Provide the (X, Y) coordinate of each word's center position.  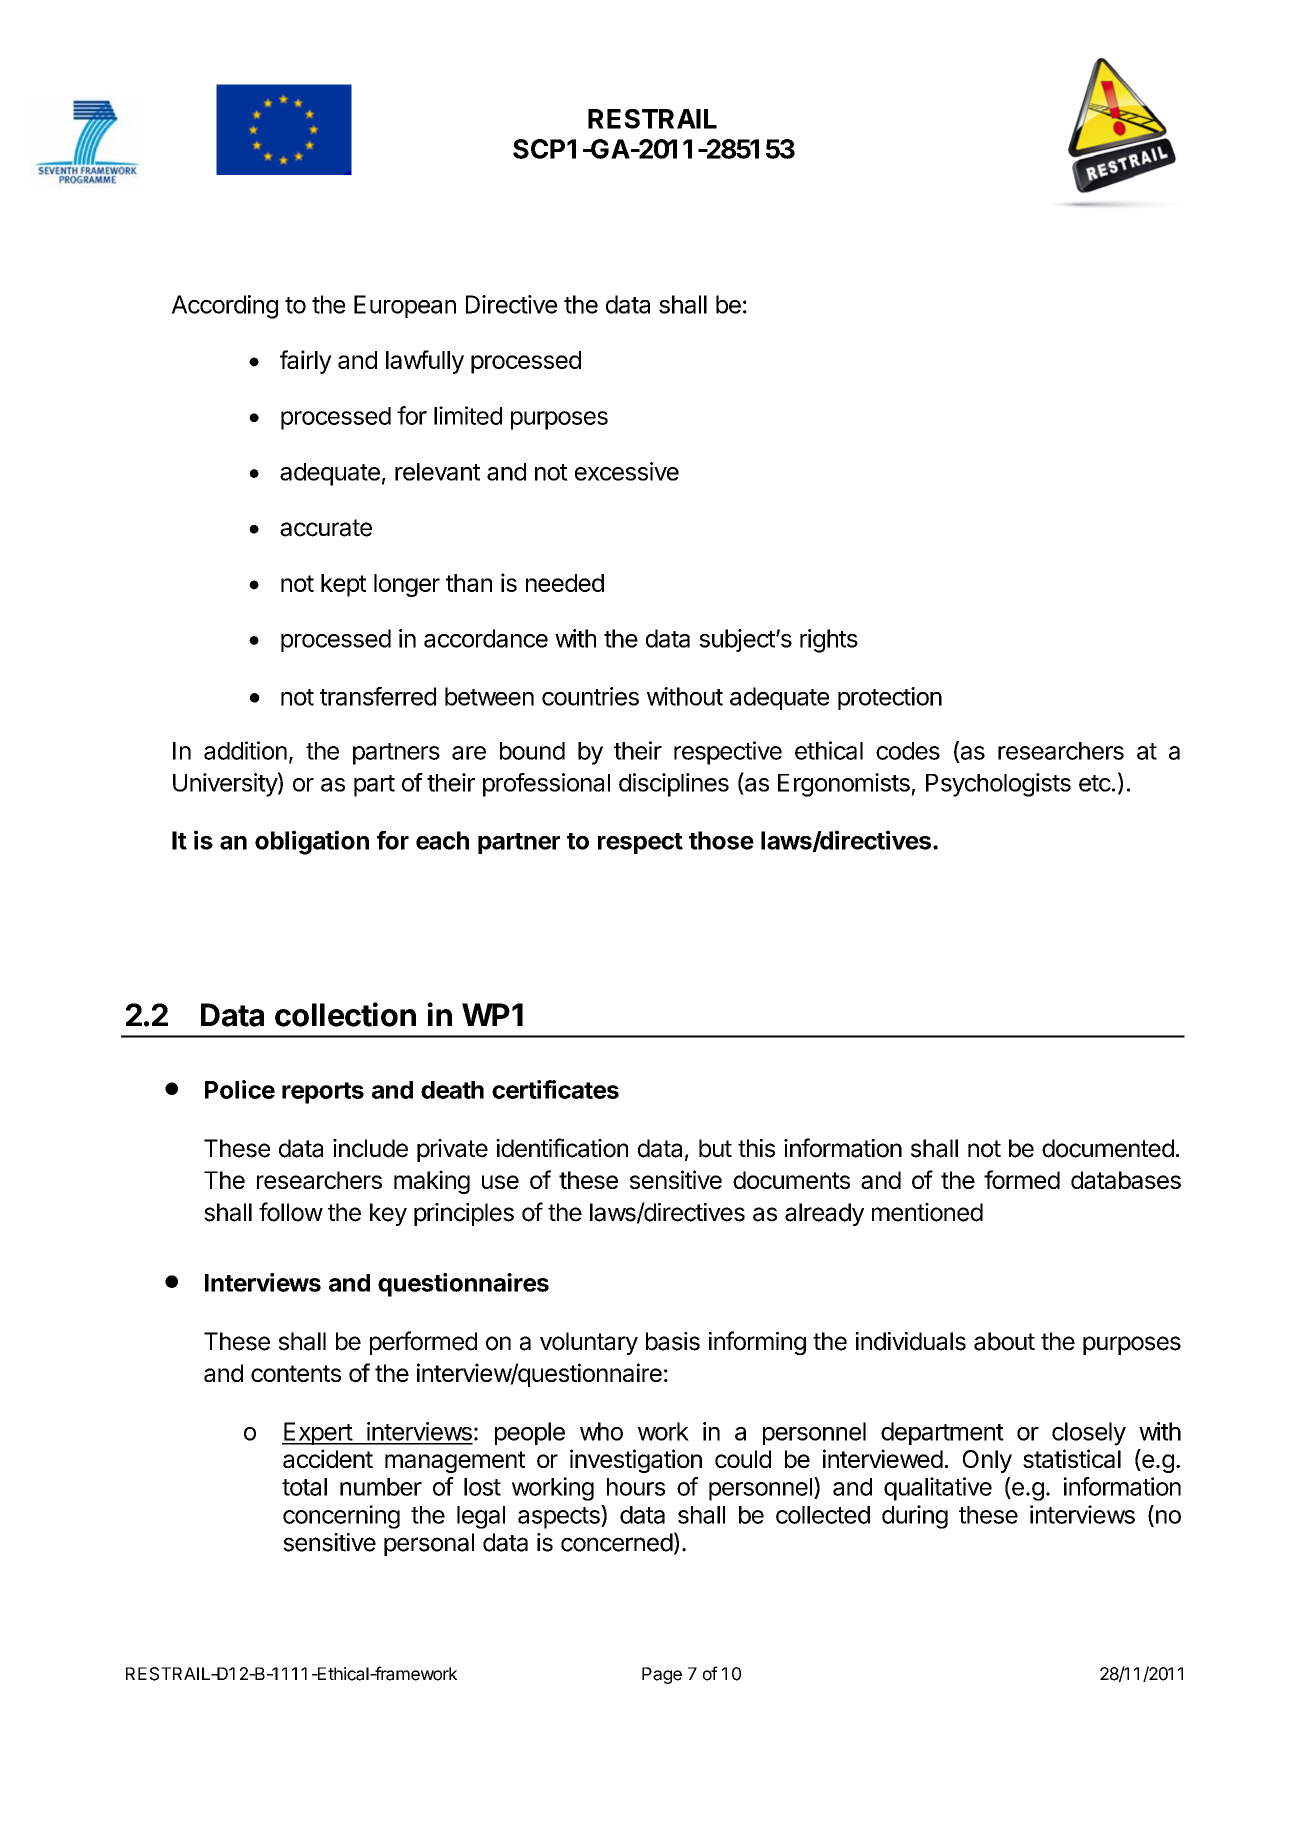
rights (829, 641)
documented (1108, 1148)
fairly (306, 362)
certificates (555, 1089)
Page (662, 1675)
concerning (341, 1517)
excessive (627, 471)
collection (345, 1014)
